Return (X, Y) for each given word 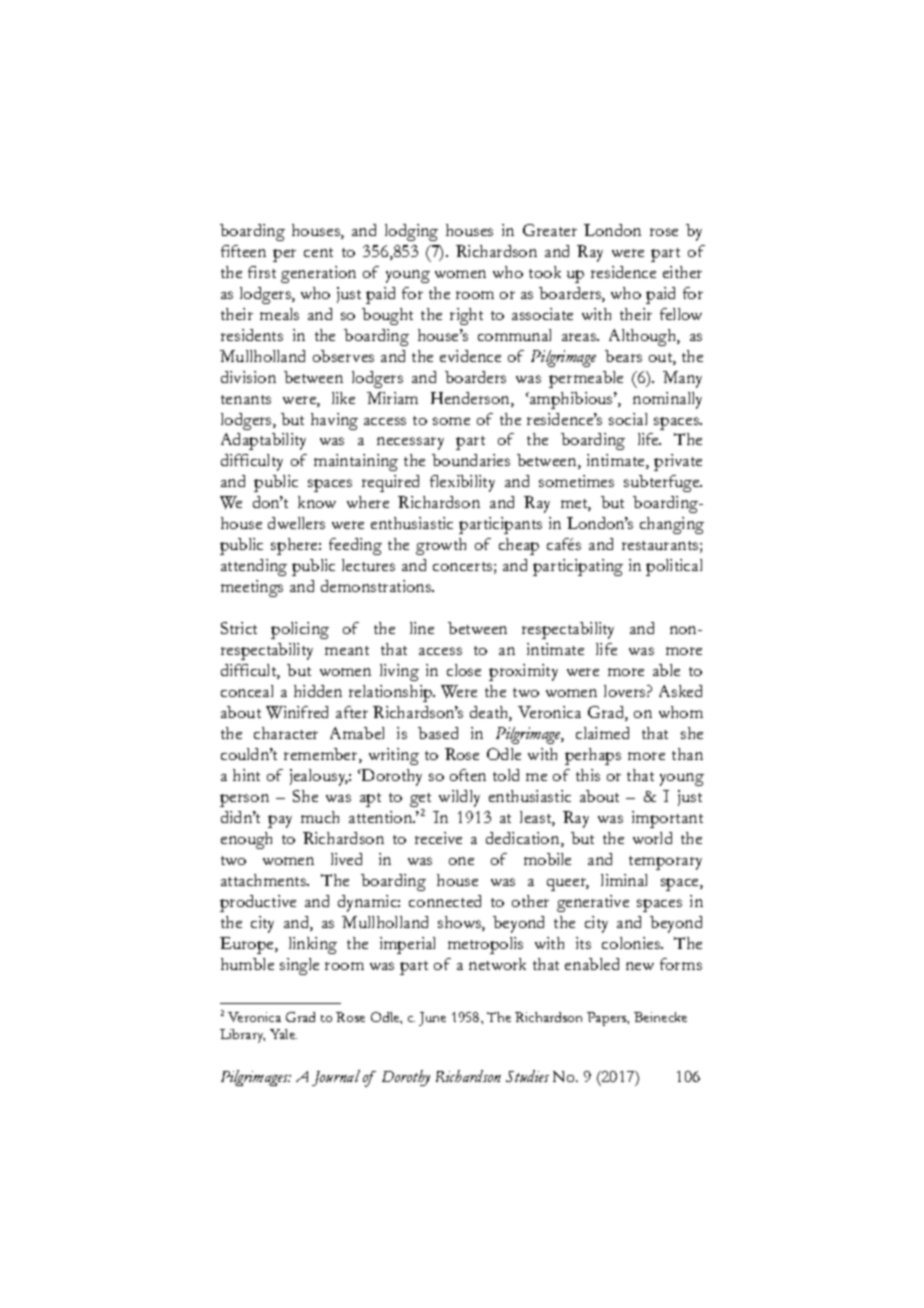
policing (300, 630)
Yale (283, 1034)
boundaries (471, 460)
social (628, 419)
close (464, 670)
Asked (680, 691)
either (682, 272)
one (461, 861)
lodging (411, 232)
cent (318, 252)
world (652, 838)
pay (280, 821)
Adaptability (263, 441)
